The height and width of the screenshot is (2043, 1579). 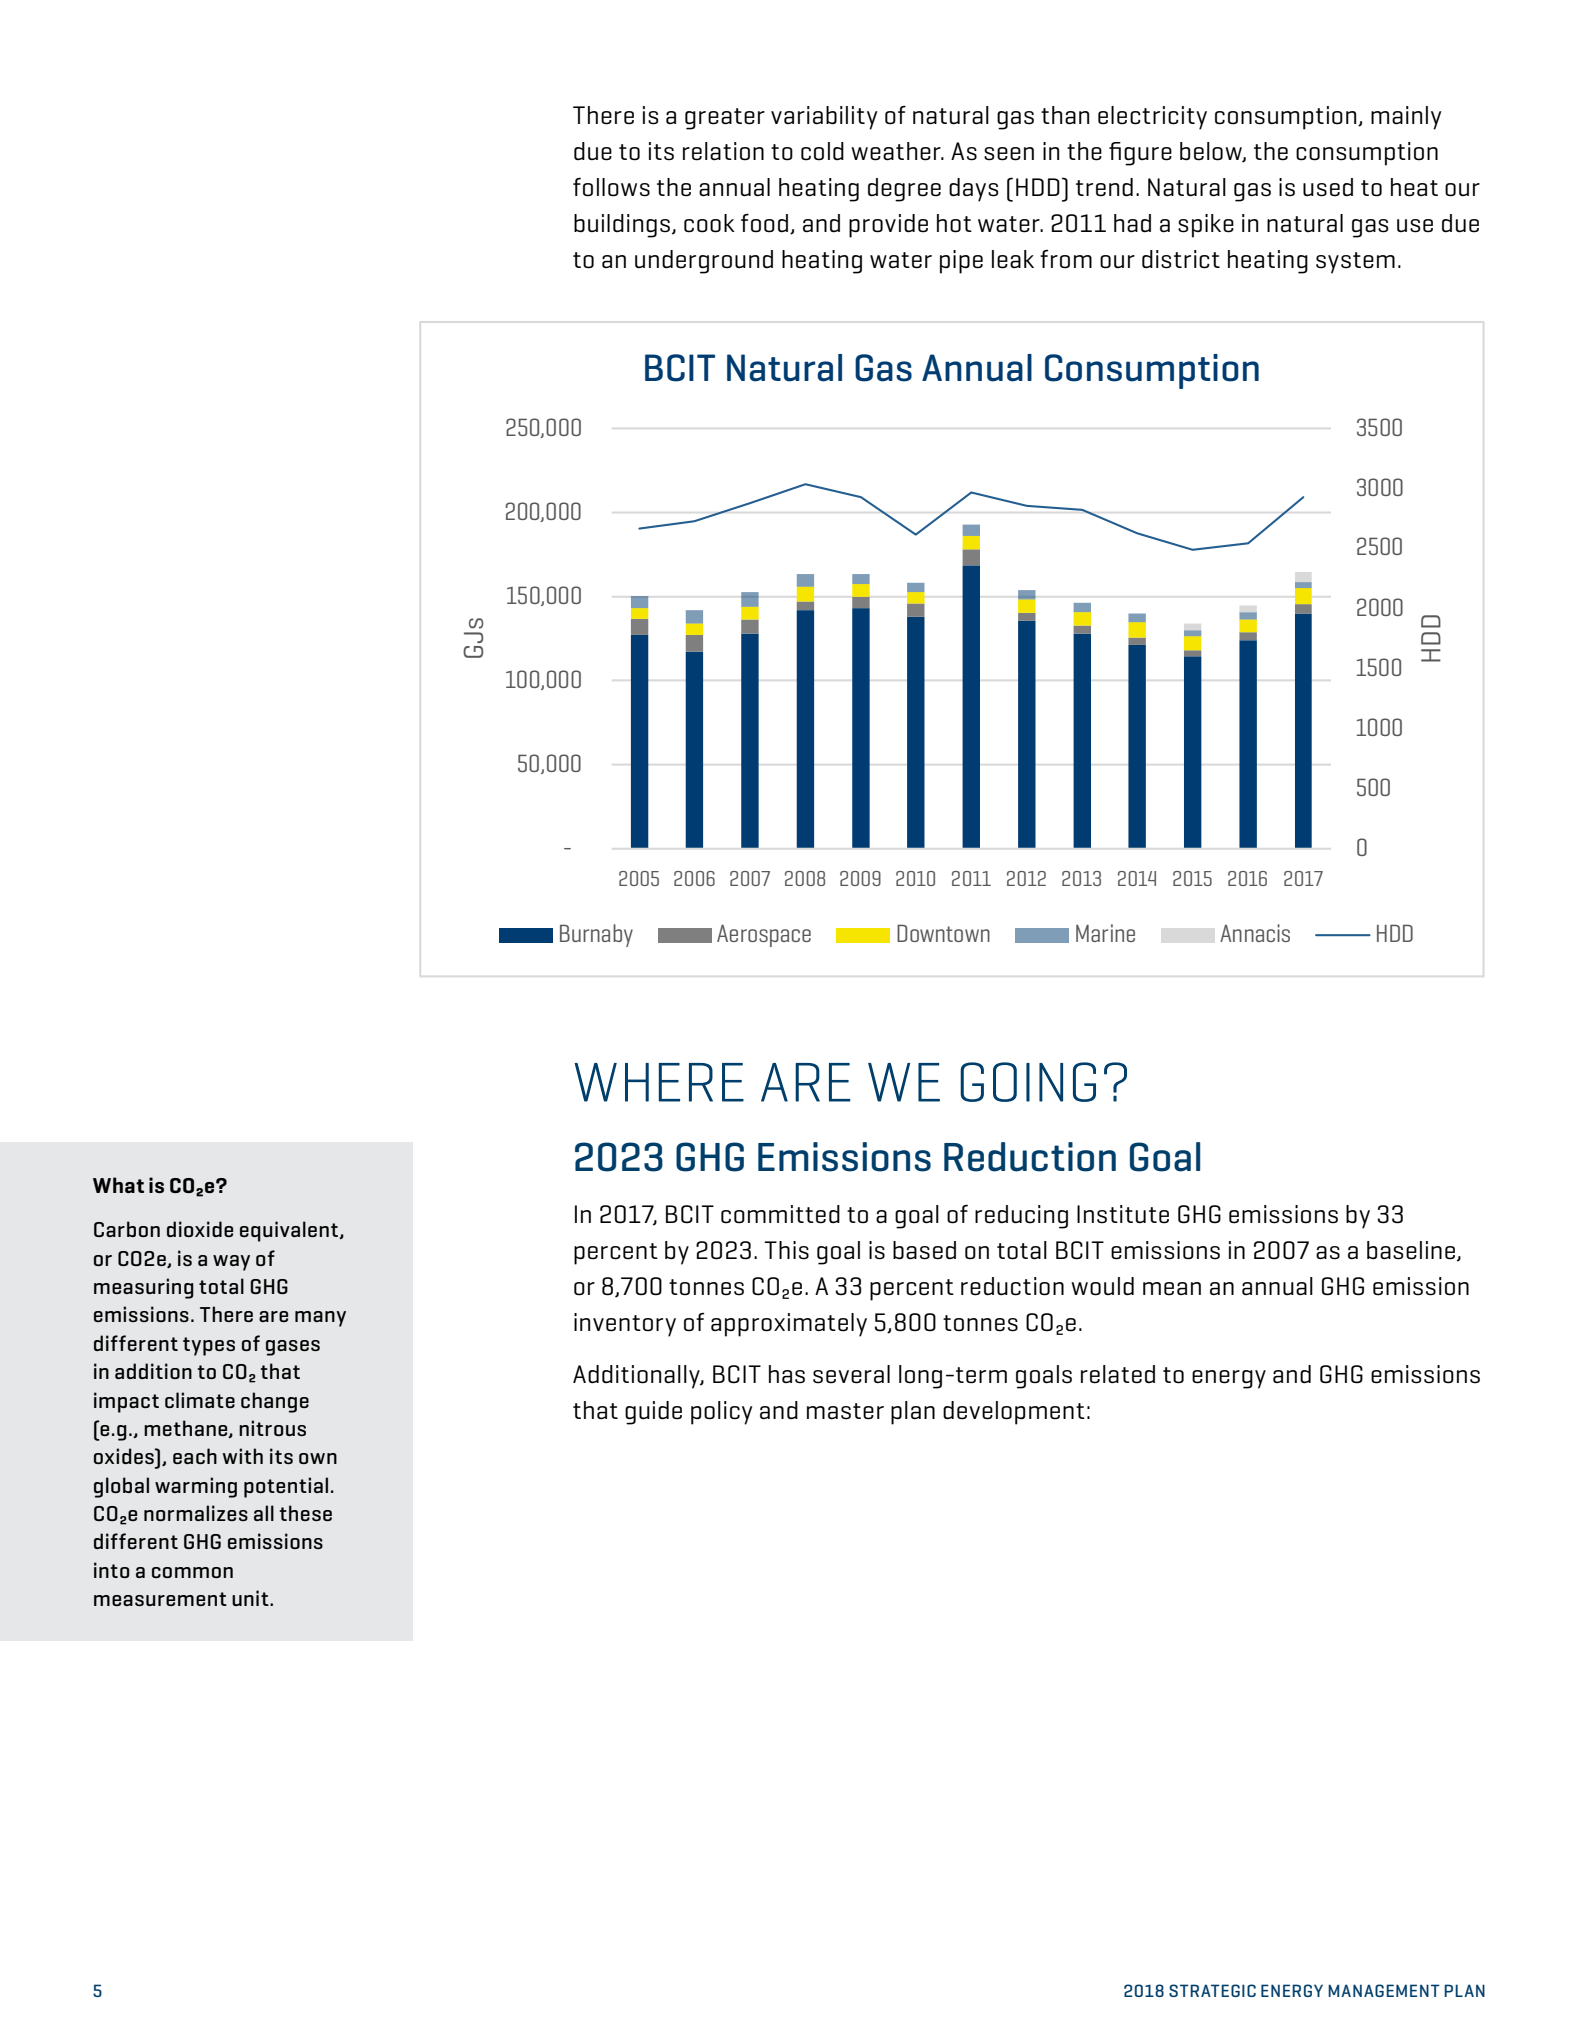 I want to click on follows, so click(x=611, y=187).
